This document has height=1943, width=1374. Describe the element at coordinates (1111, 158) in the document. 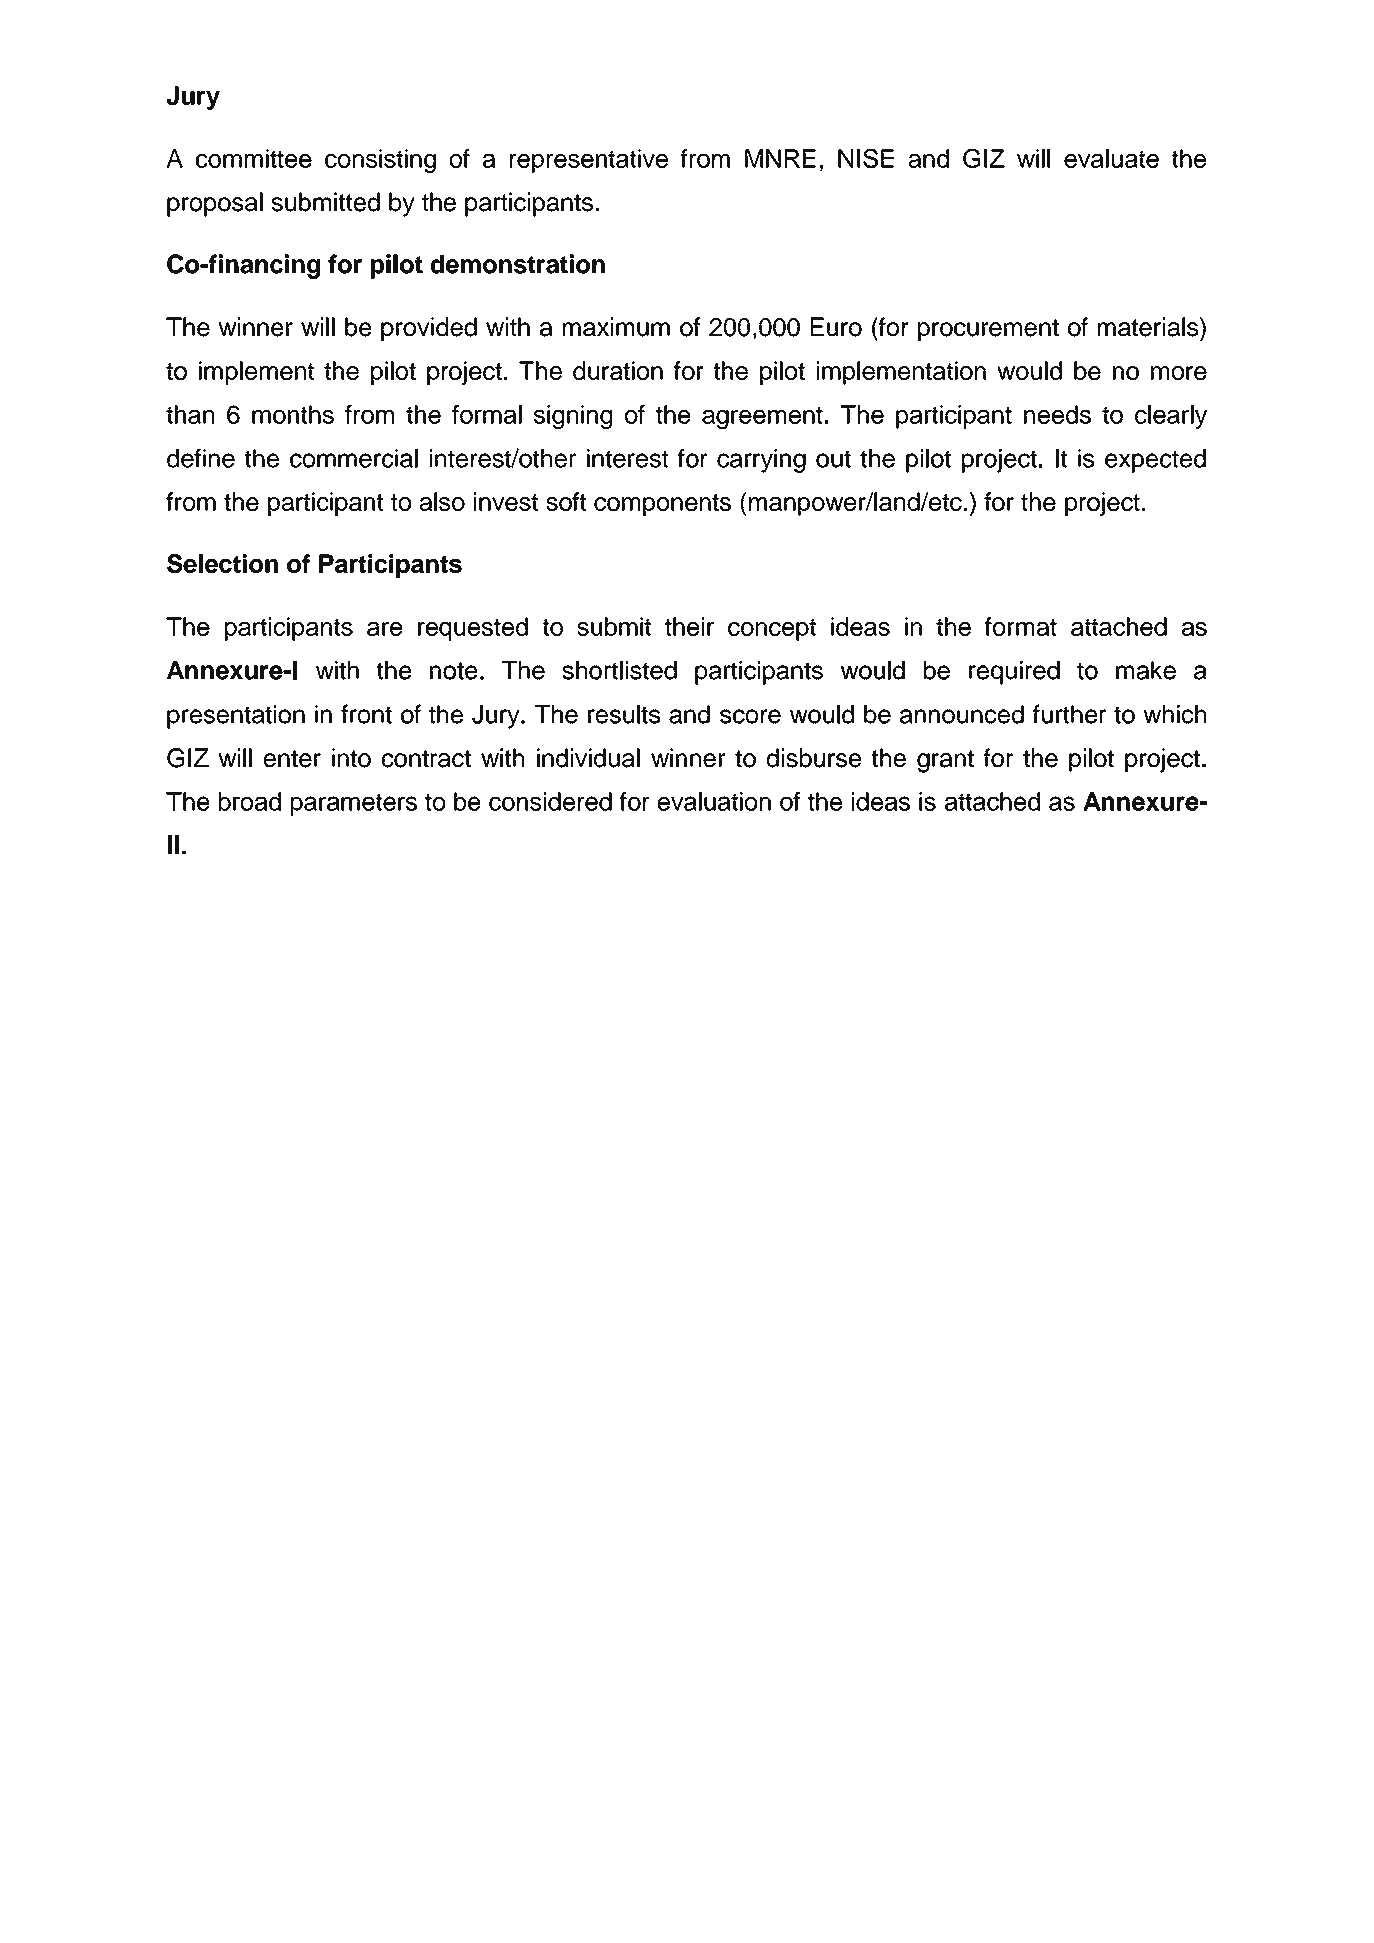

I see `evaluate` at that location.
